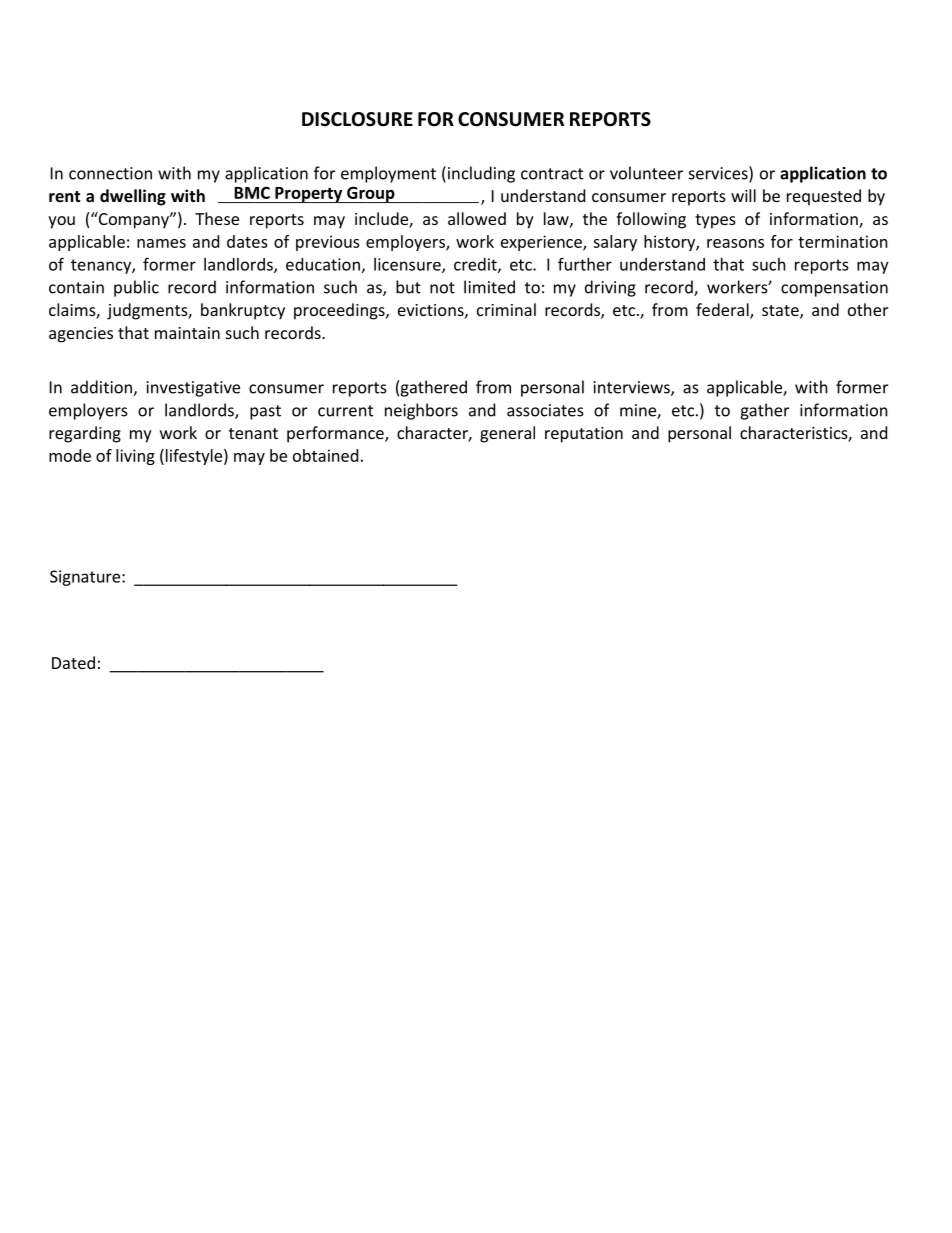 The width and height of the document is (952, 1233). I want to click on criminal, so click(506, 309).
